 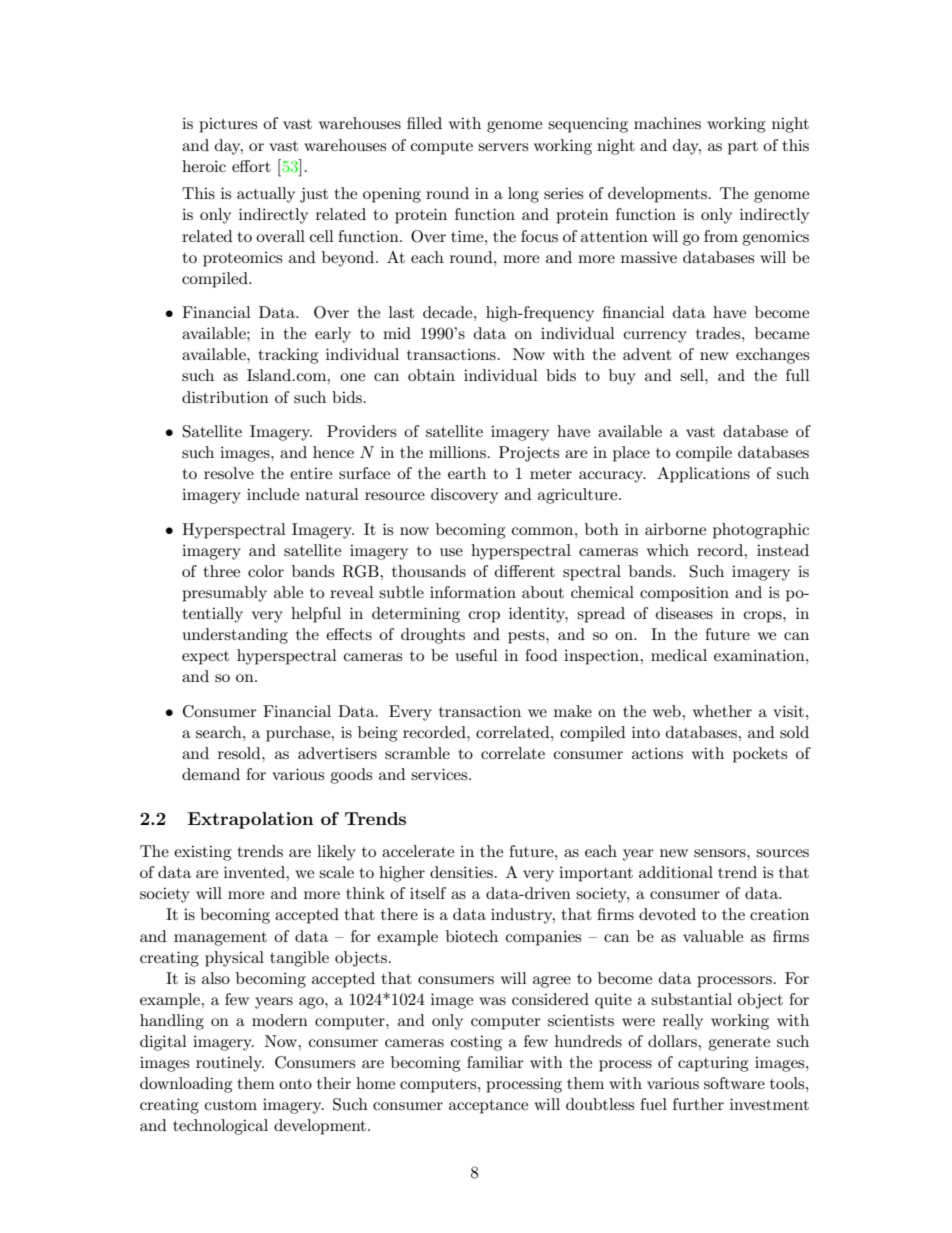 I want to click on earth, so click(x=467, y=473).
